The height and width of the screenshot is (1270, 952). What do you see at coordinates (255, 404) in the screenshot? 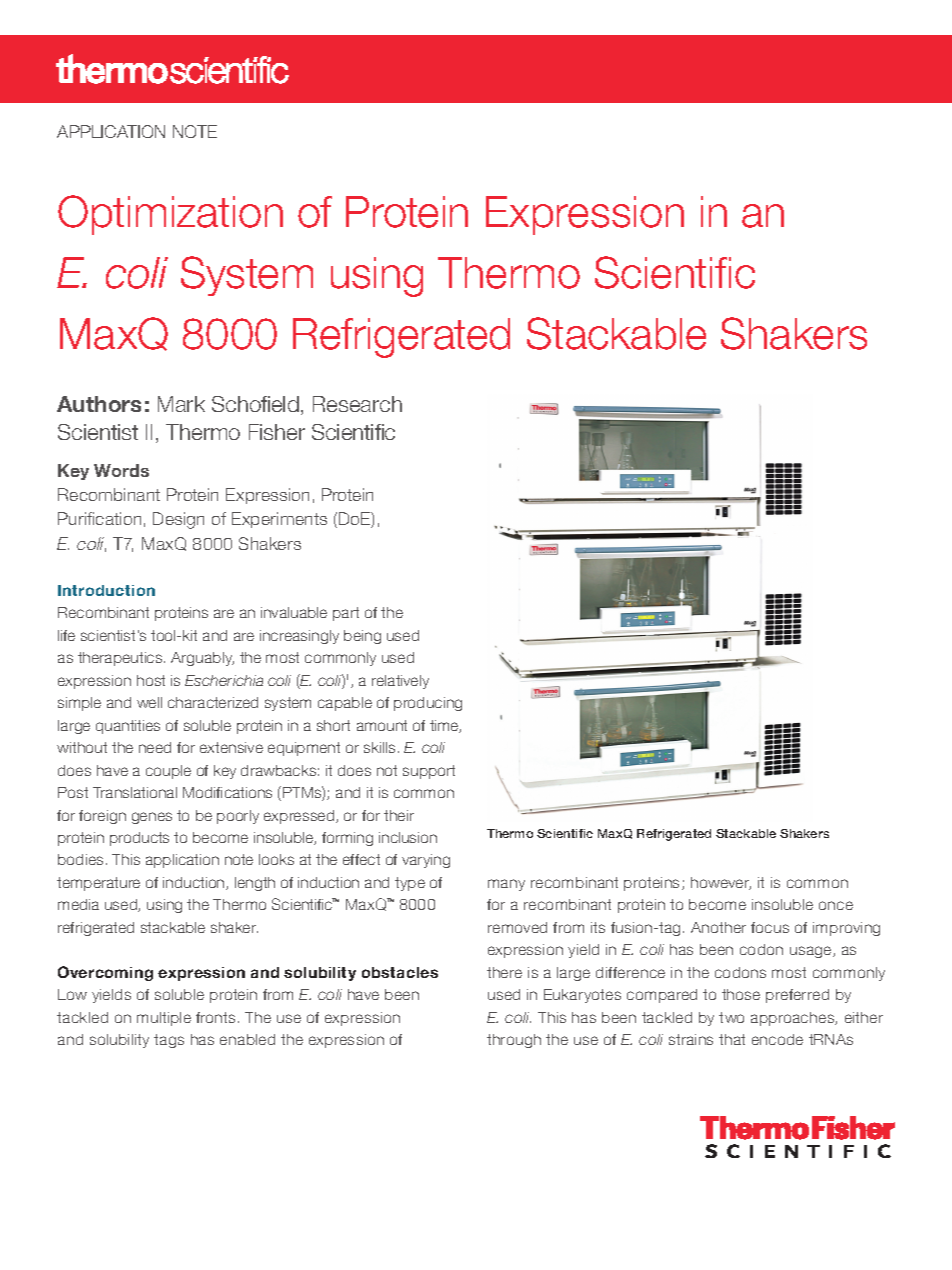
I see `Schofield` at bounding box center [255, 404].
